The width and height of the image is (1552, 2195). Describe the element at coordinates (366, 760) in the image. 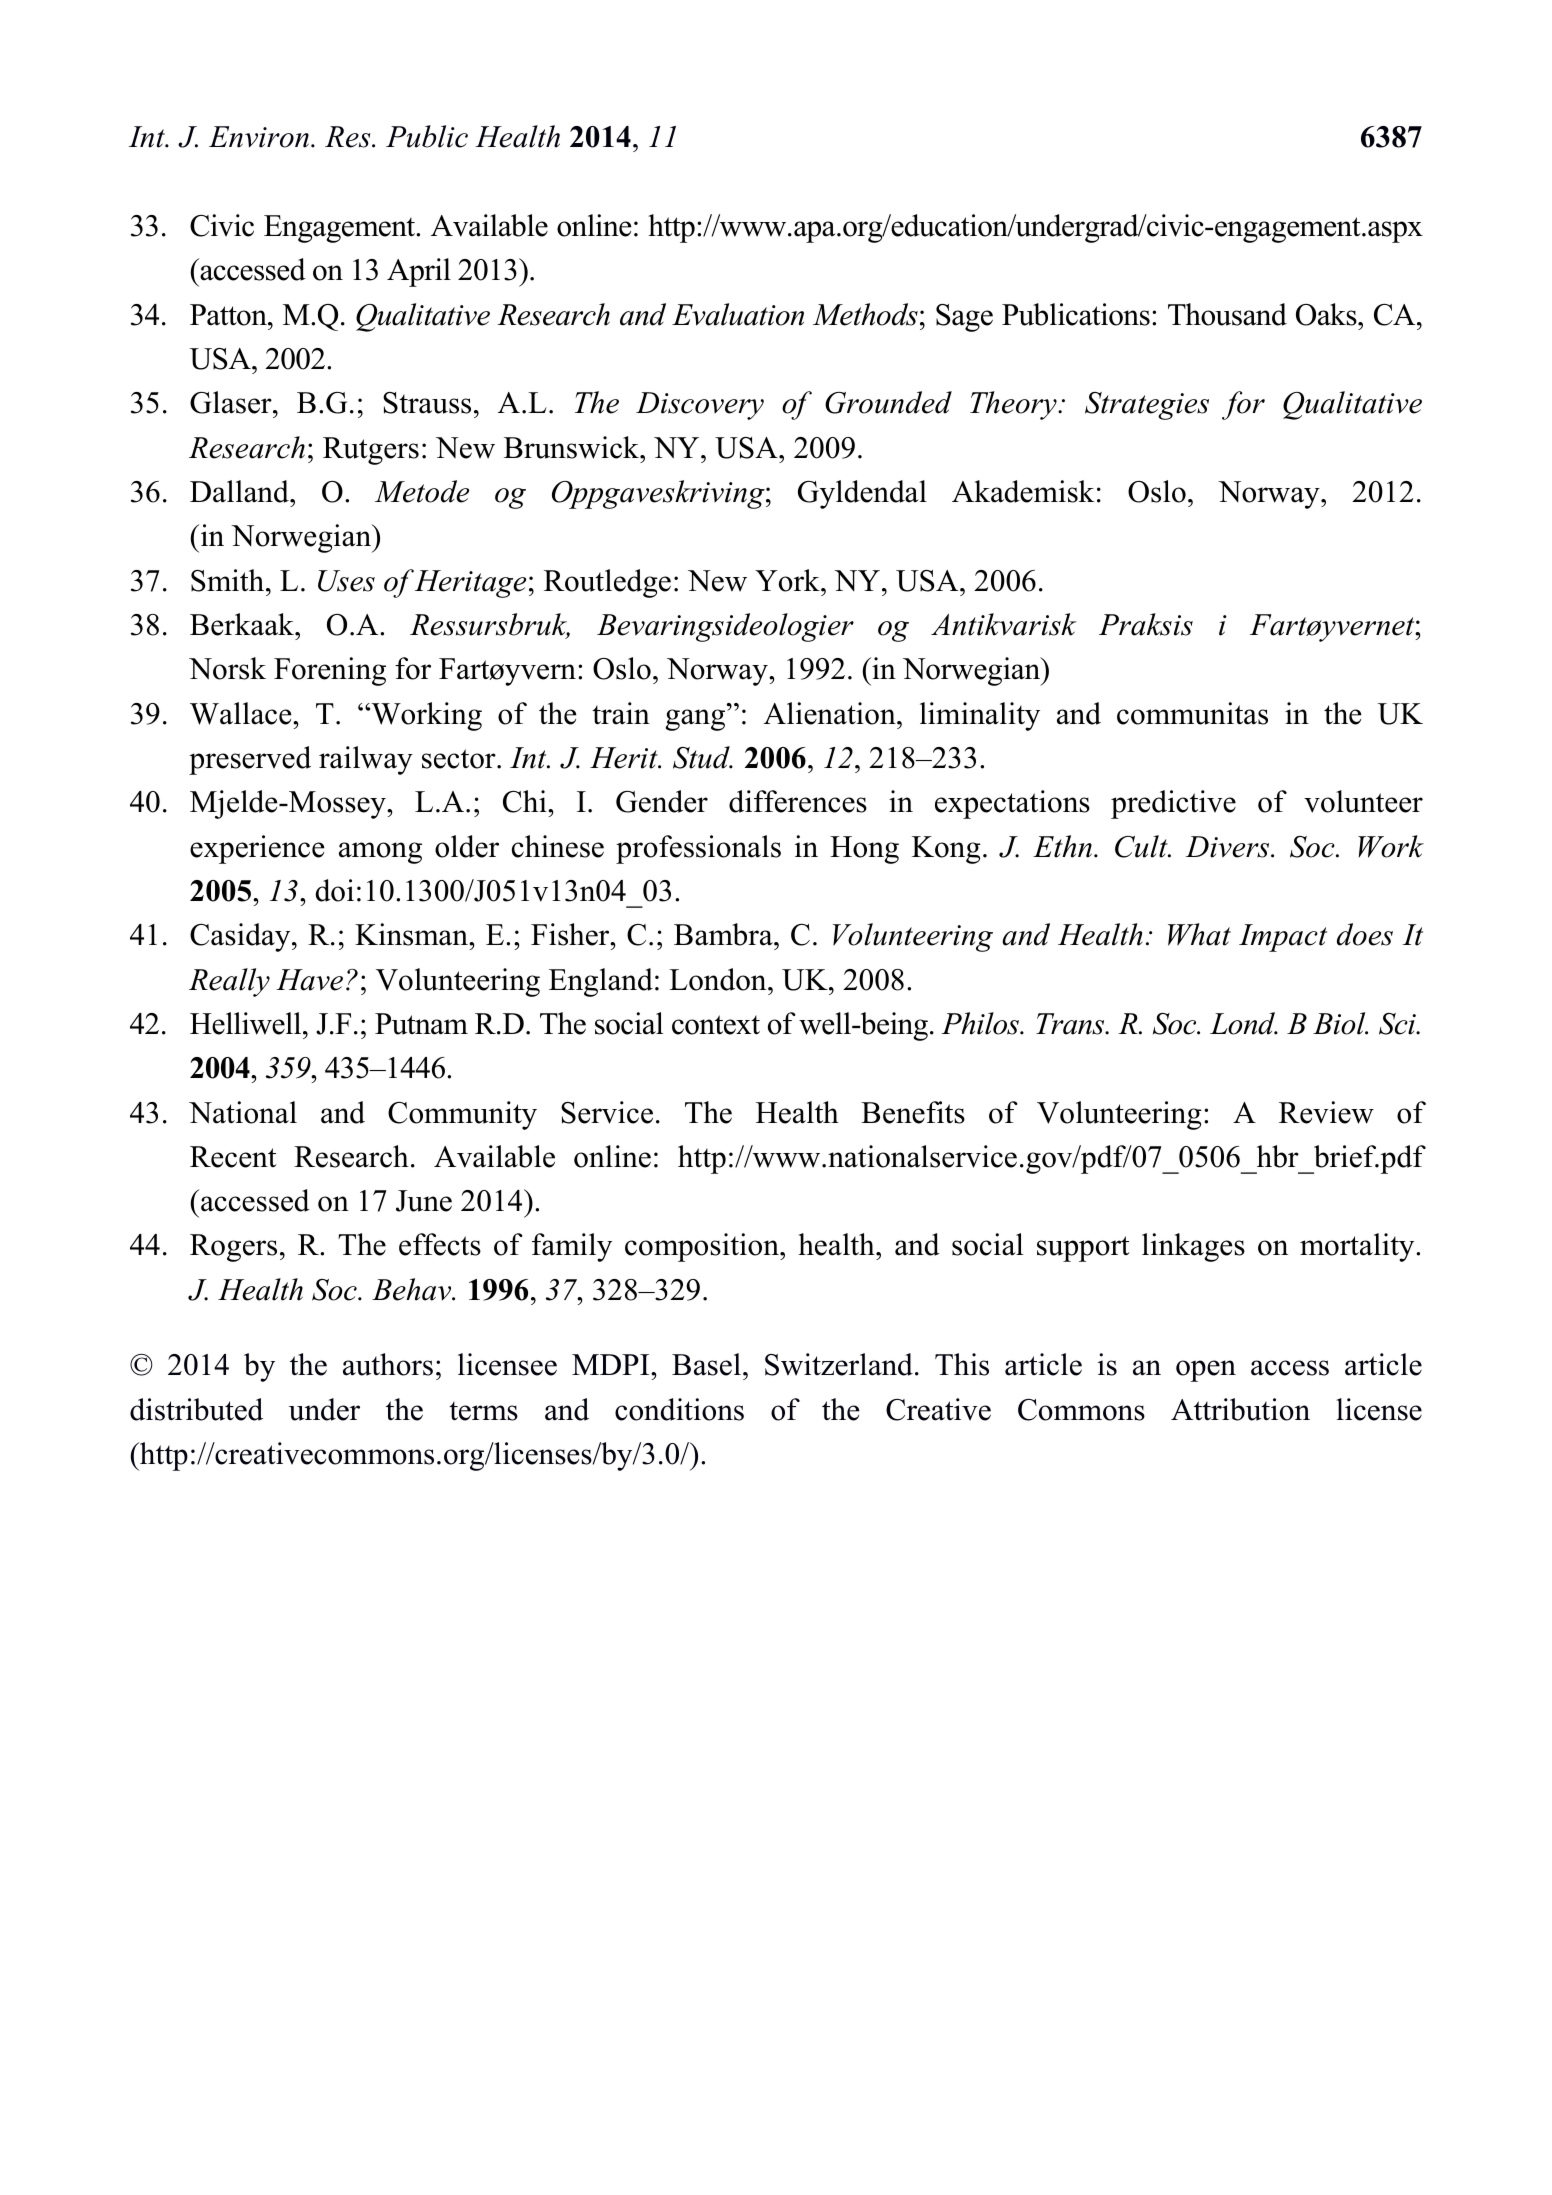

I see `railway` at that location.
